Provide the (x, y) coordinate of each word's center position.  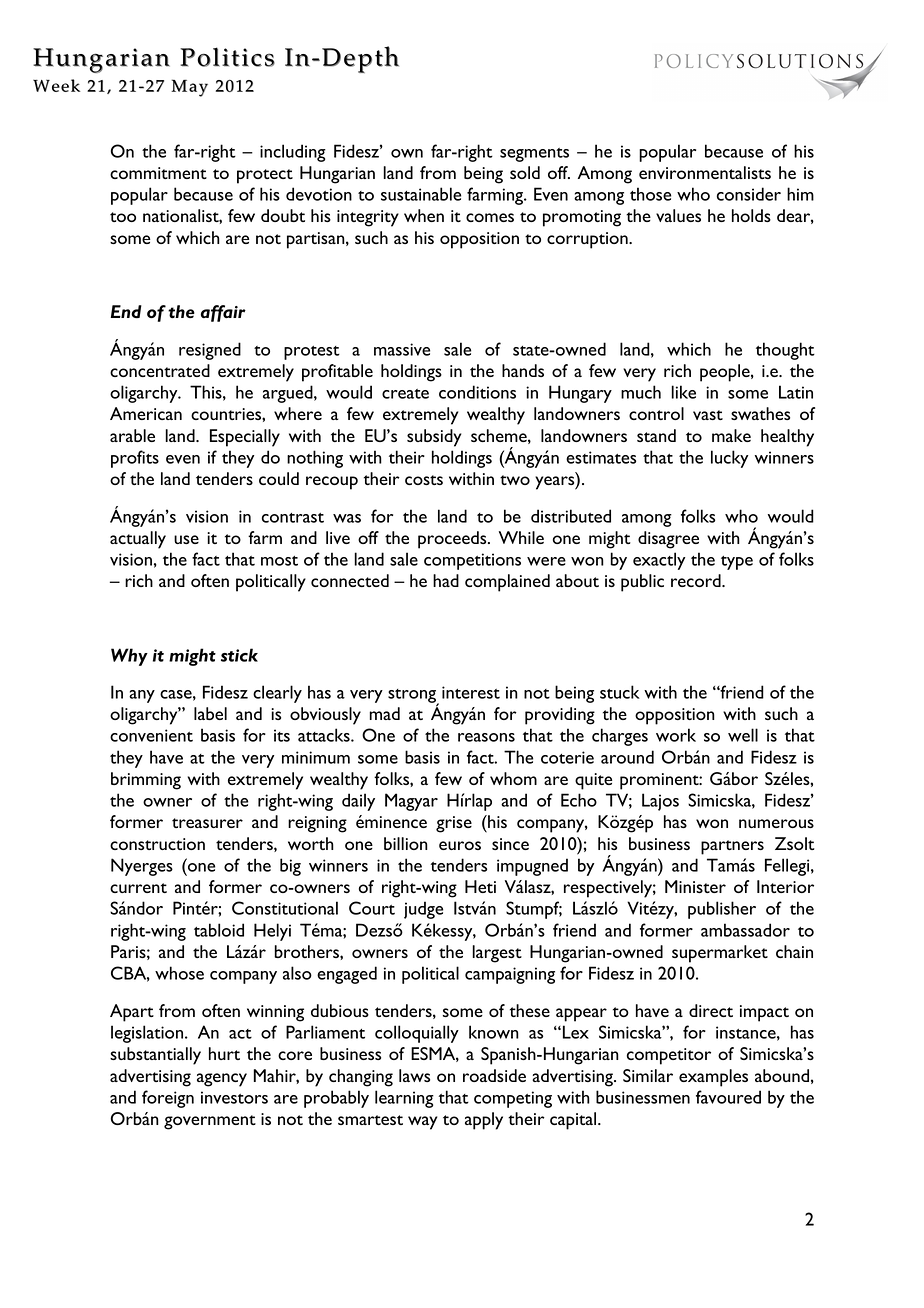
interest (471, 692)
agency (222, 1080)
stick (239, 655)
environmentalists (705, 172)
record (697, 580)
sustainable (421, 194)
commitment (158, 173)
